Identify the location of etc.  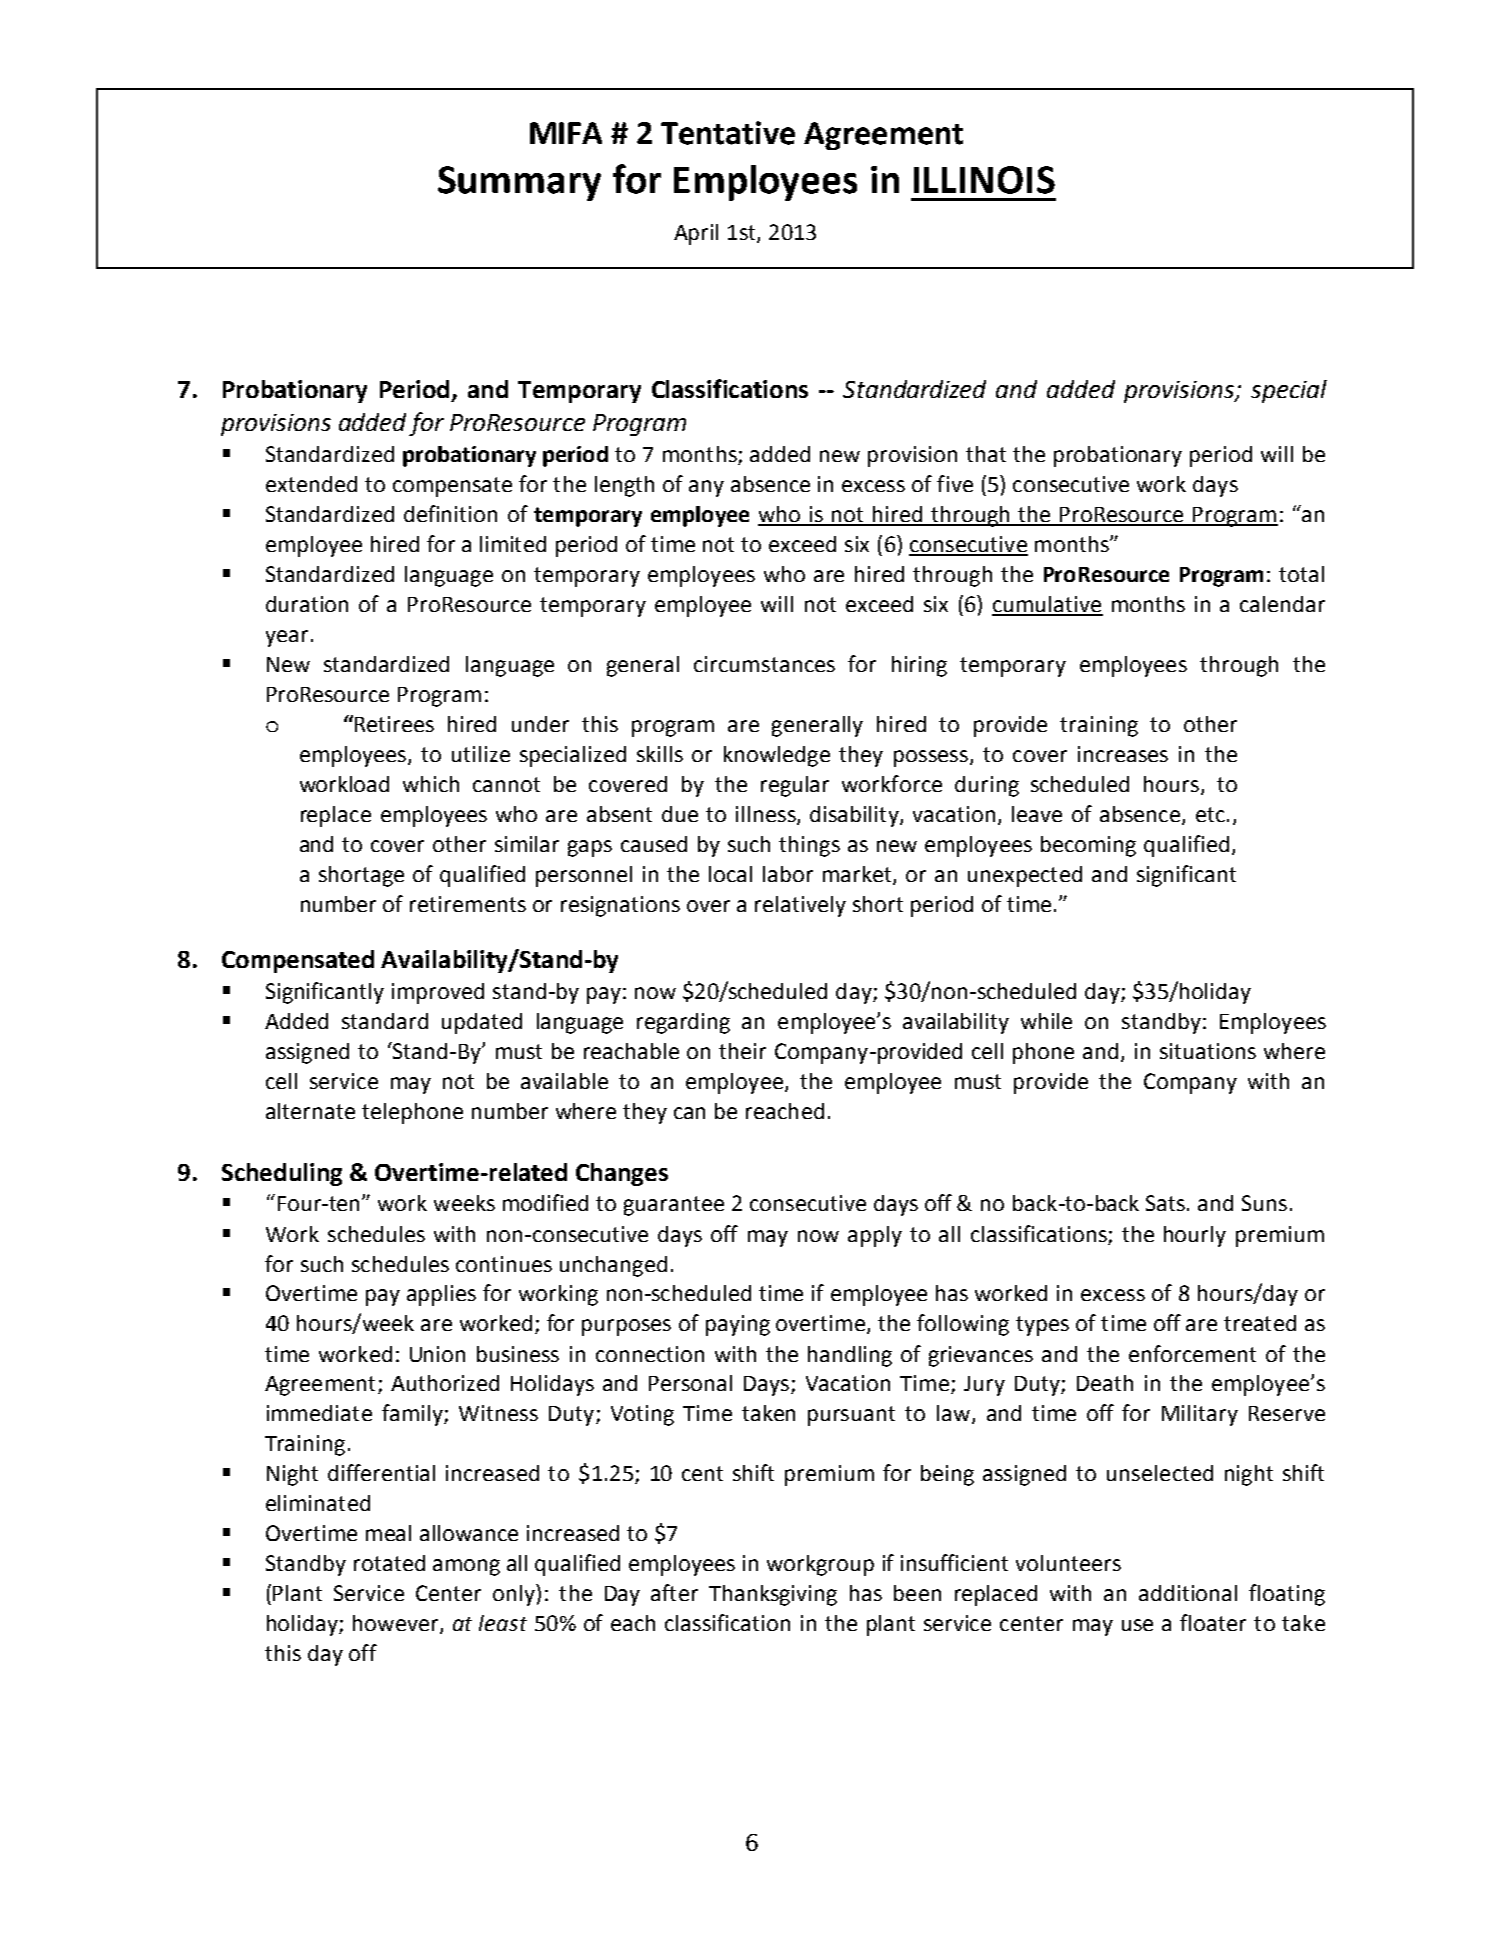
(1210, 814).
